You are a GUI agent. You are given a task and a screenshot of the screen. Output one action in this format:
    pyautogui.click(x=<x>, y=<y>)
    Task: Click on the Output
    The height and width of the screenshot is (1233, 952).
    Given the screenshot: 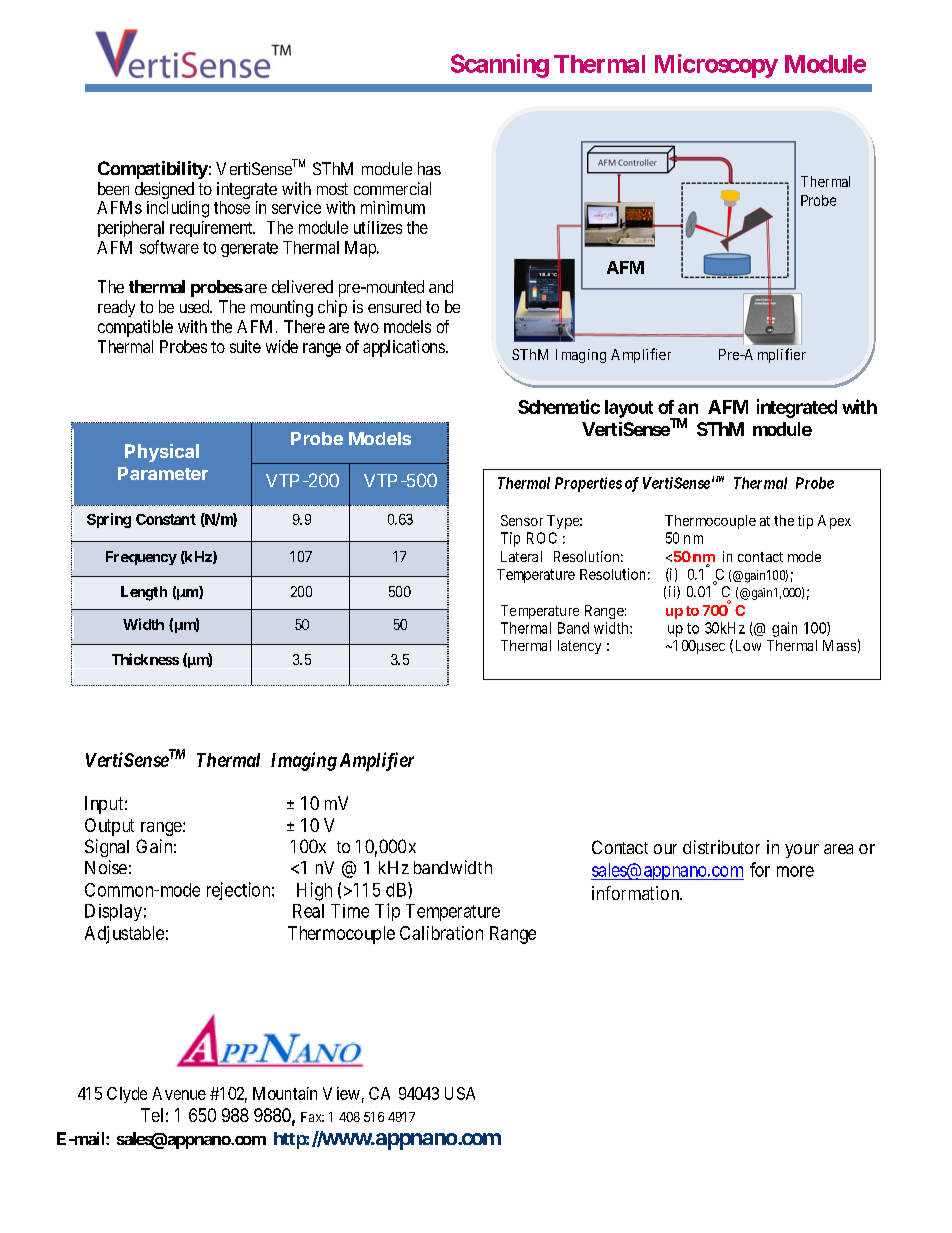 What is the action you would take?
    pyautogui.click(x=109, y=827)
